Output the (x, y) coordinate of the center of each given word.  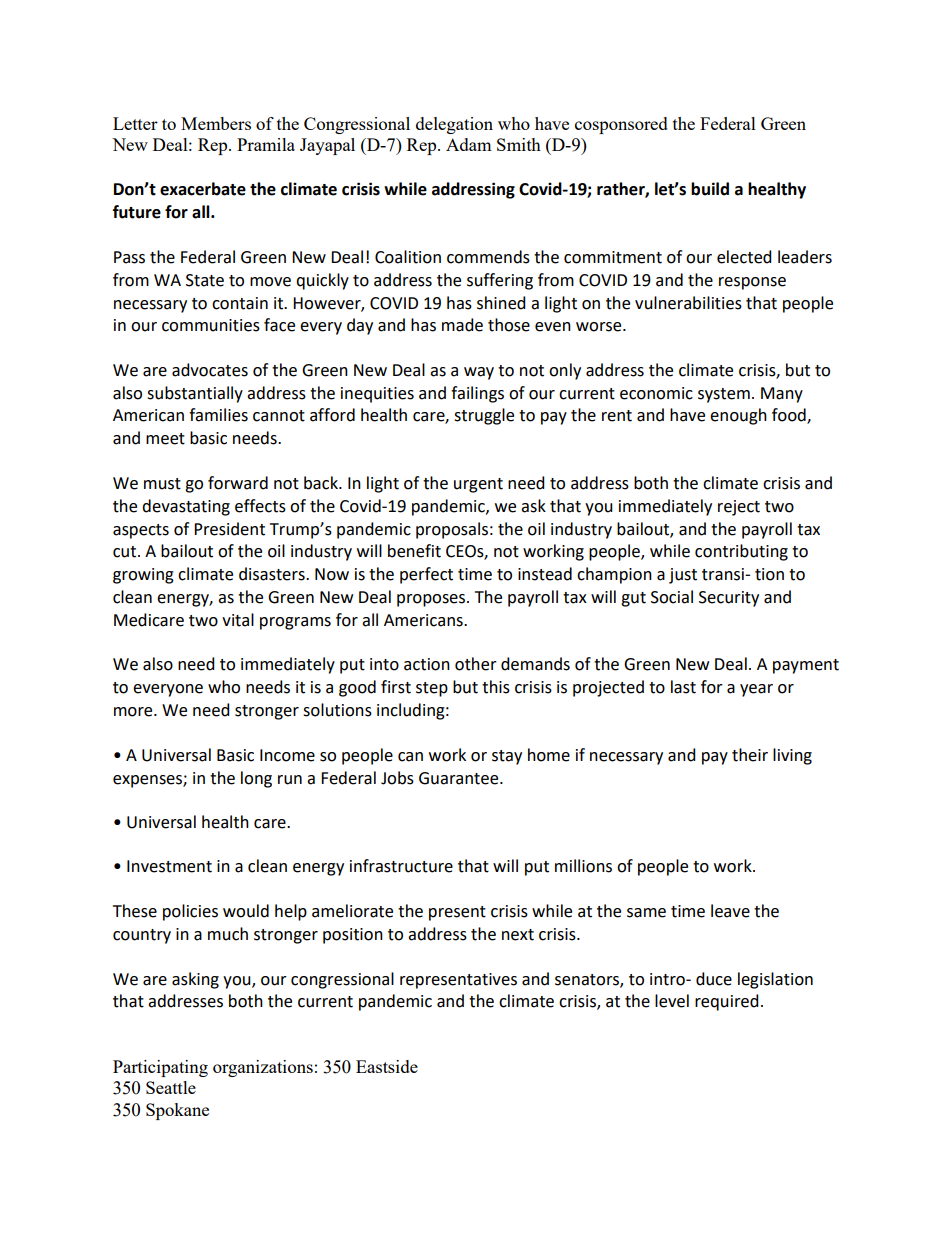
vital (238, 620)
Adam (469, 144)
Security (729, 599)
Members (216, 123)
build (710, 189)
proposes (432, 600)
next (518, 935)
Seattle (171, 1087)
